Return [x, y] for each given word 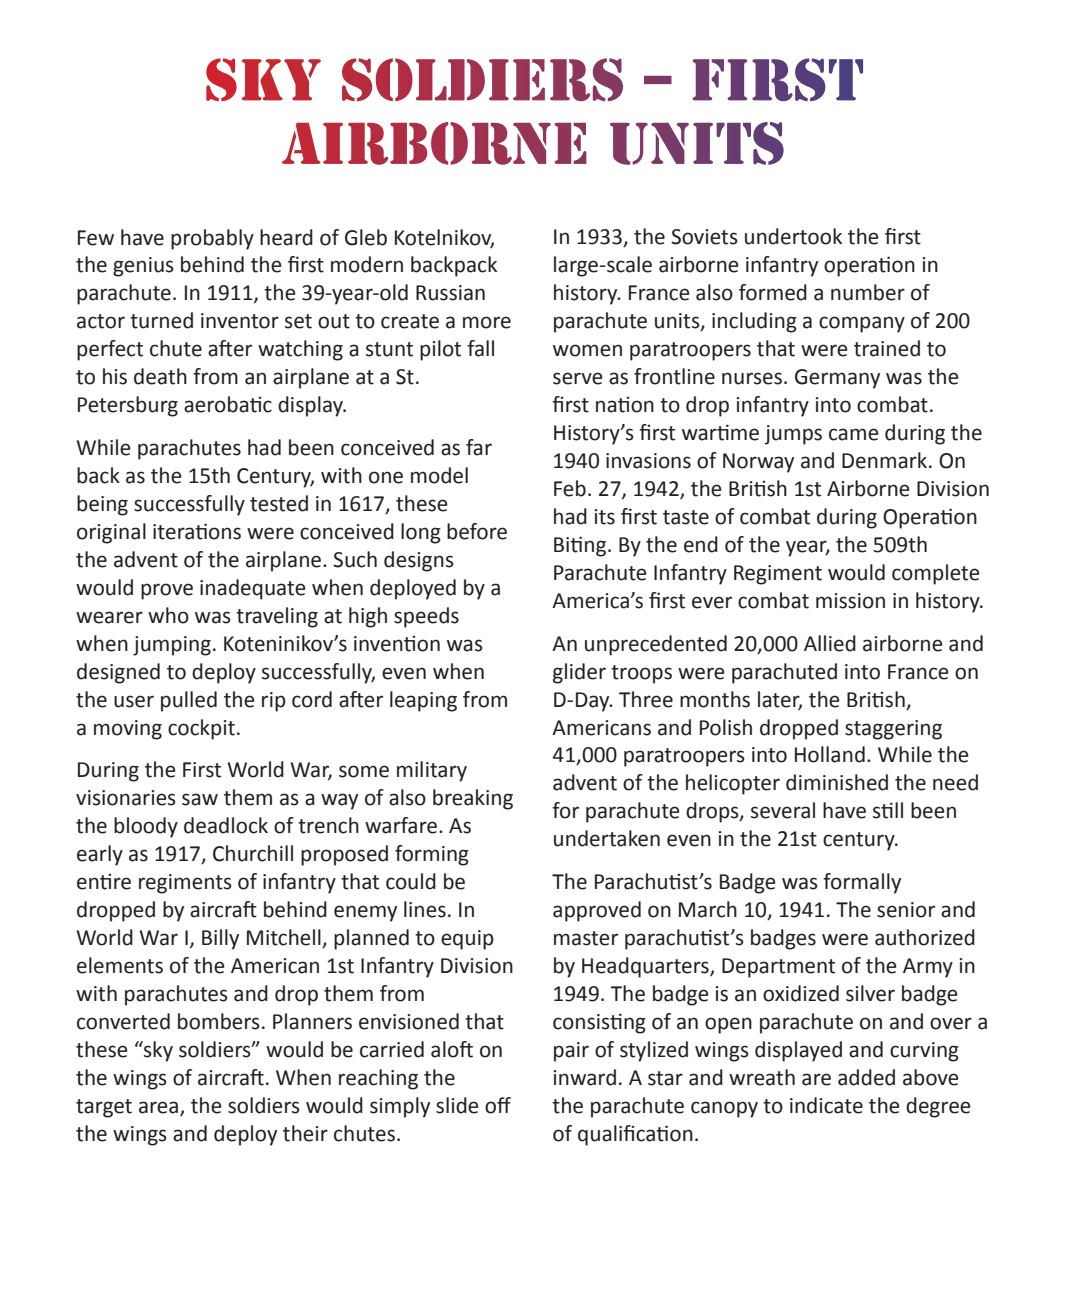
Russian [450, 293]
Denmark [886, 460]
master [586, 938]
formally [862, 883]
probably [212, 239]
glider [579, 673]
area [158, 1107]
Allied [830, 643]
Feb [570, 488]
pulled [189, 701]
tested [279, 503]
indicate [826, 1105]
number [868, 292]
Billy [220, 939]
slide [457, 1105]
